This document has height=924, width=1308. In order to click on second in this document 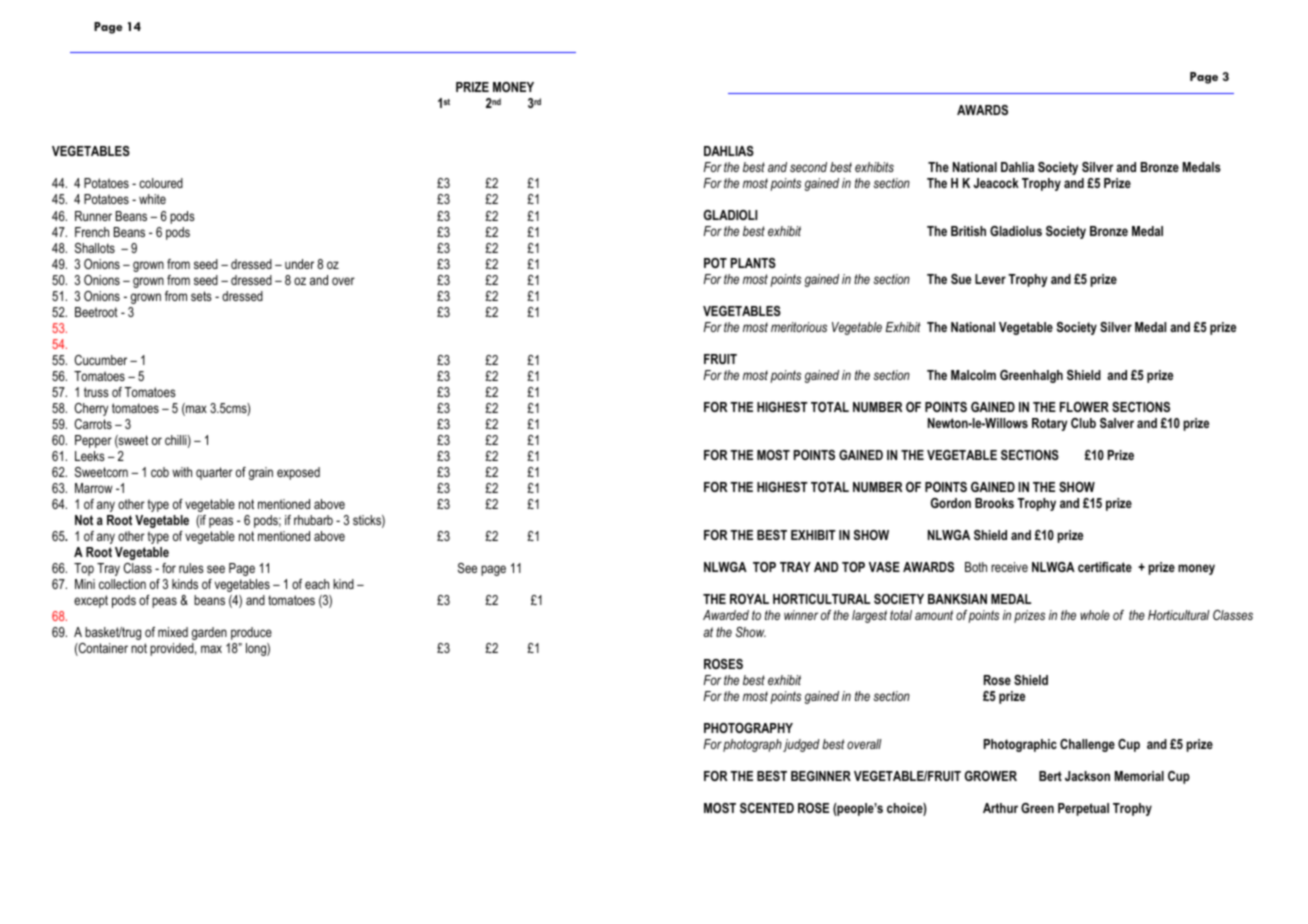, I will do `click(808, 167)`.
